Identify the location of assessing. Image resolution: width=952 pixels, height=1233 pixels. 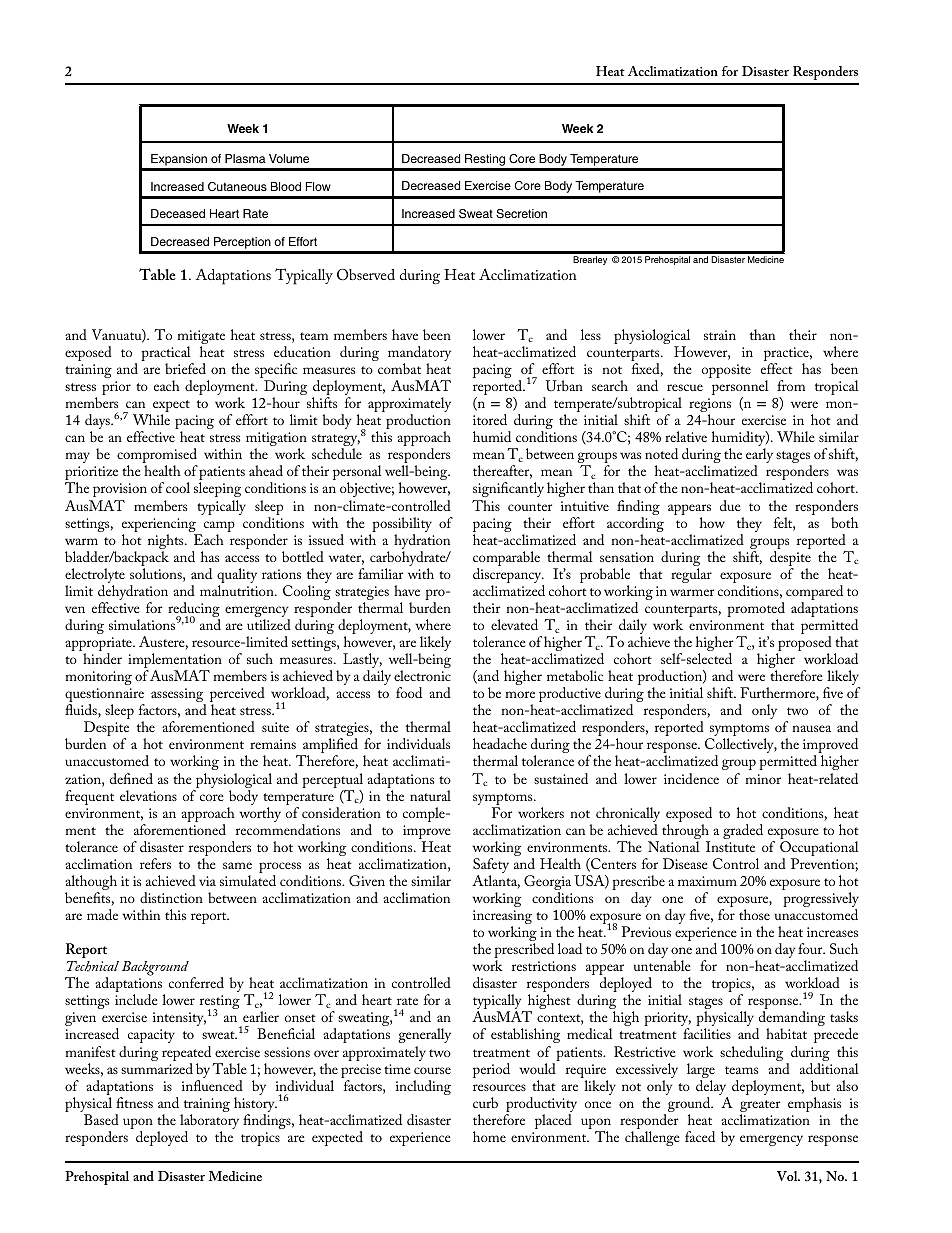
(178, 696).
